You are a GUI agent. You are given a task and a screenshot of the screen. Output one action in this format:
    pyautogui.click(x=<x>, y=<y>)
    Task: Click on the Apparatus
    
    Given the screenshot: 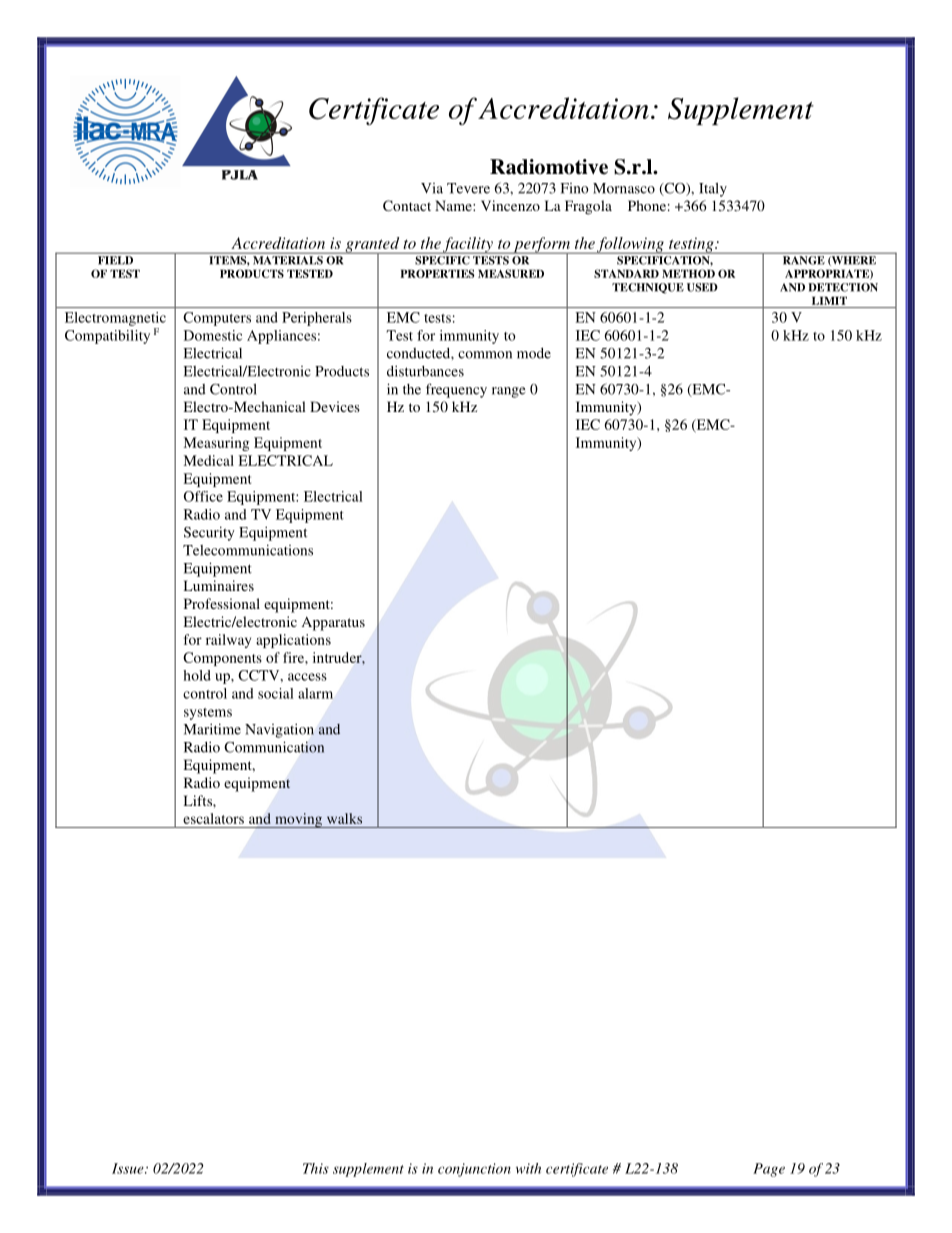 What is the action you would take?
    pyautogui.click(x=333, y=623)
